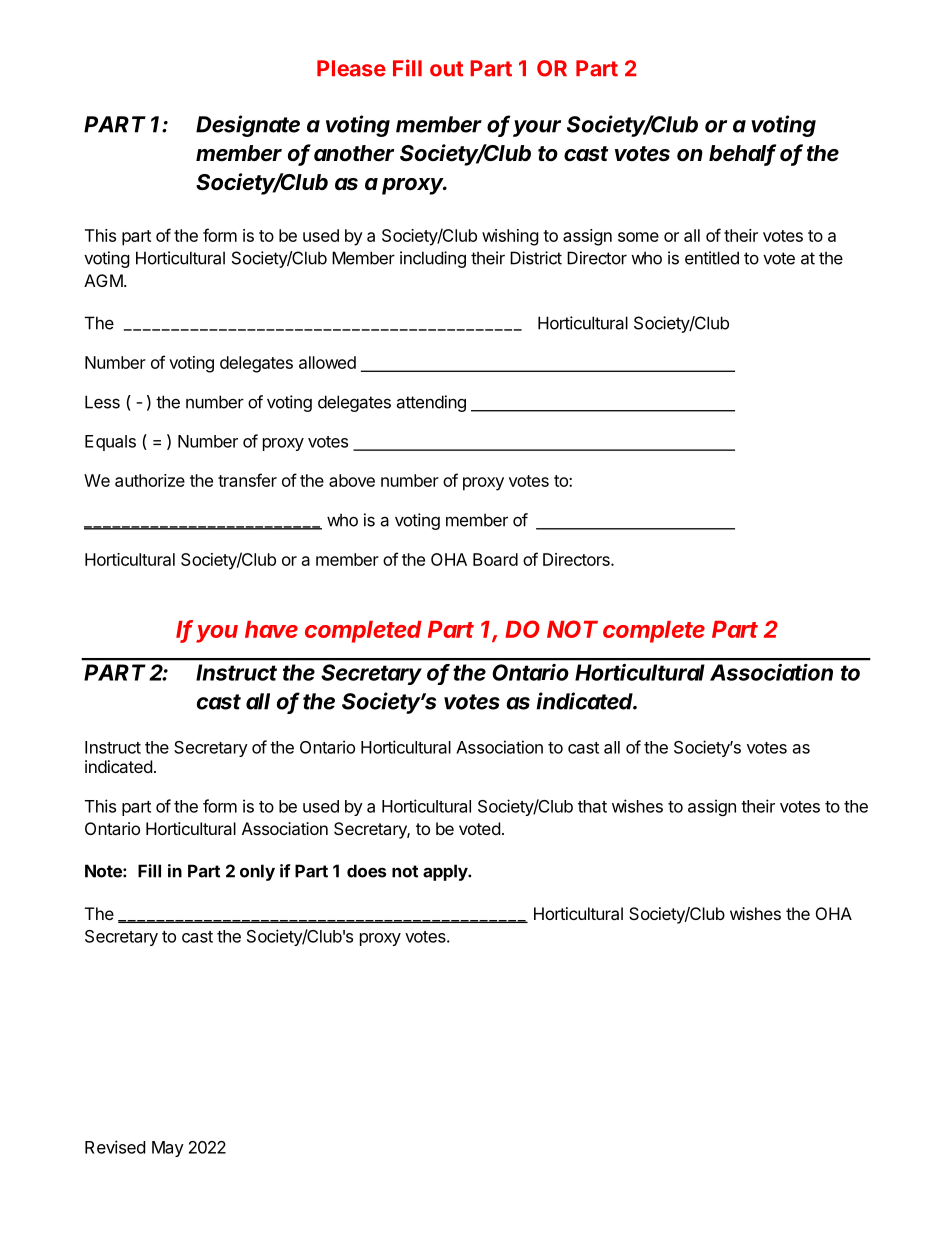 This page has width=952, height=1233. I want to click on out, so click(446, 69).
